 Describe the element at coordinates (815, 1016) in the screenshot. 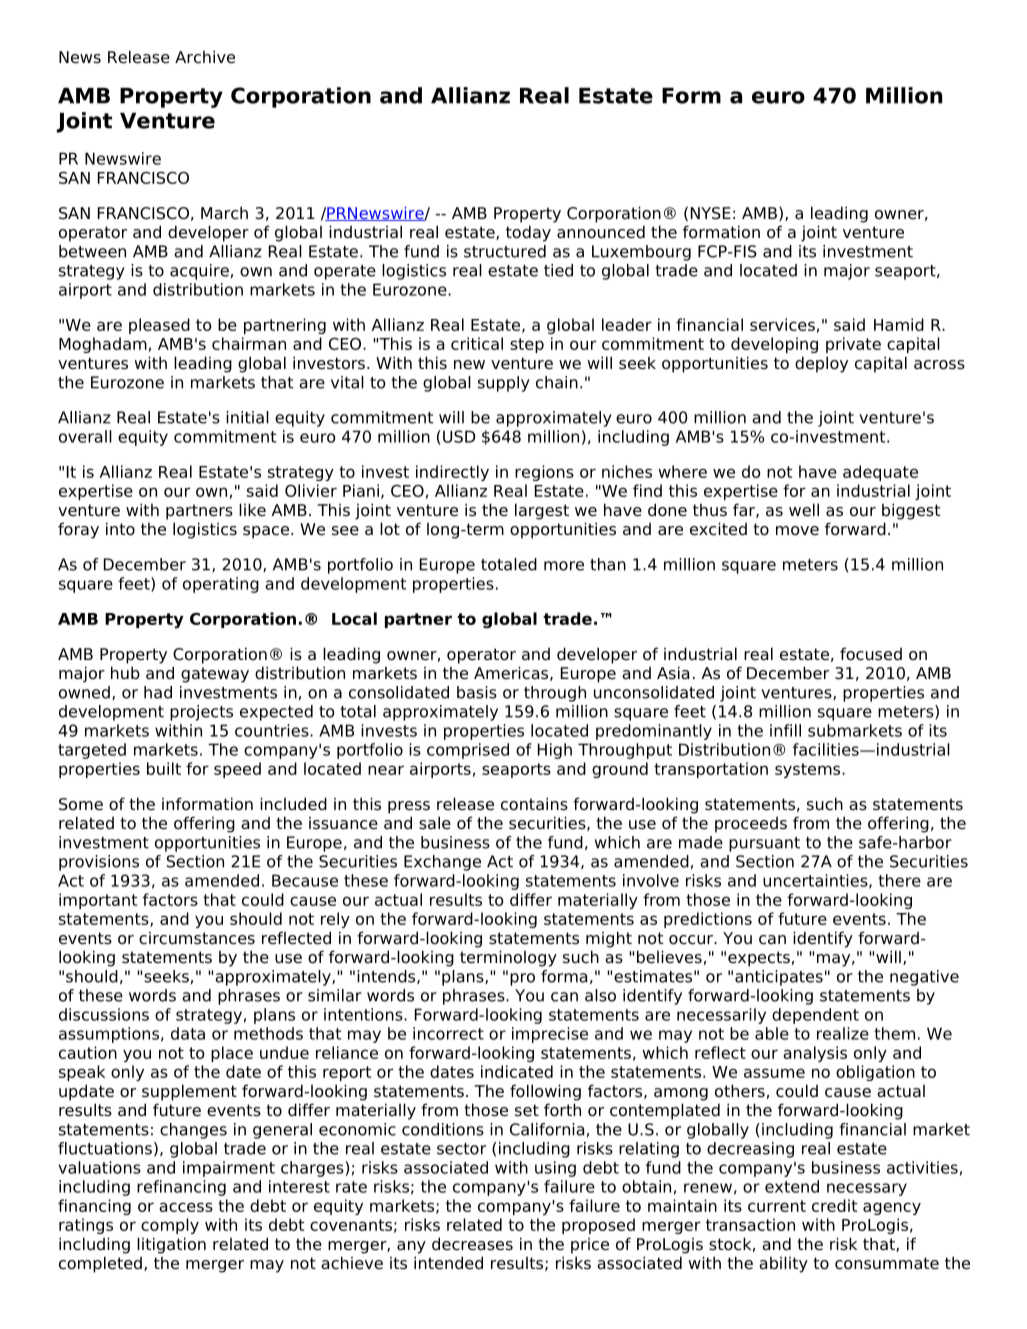

I see `dependent` at that location.
